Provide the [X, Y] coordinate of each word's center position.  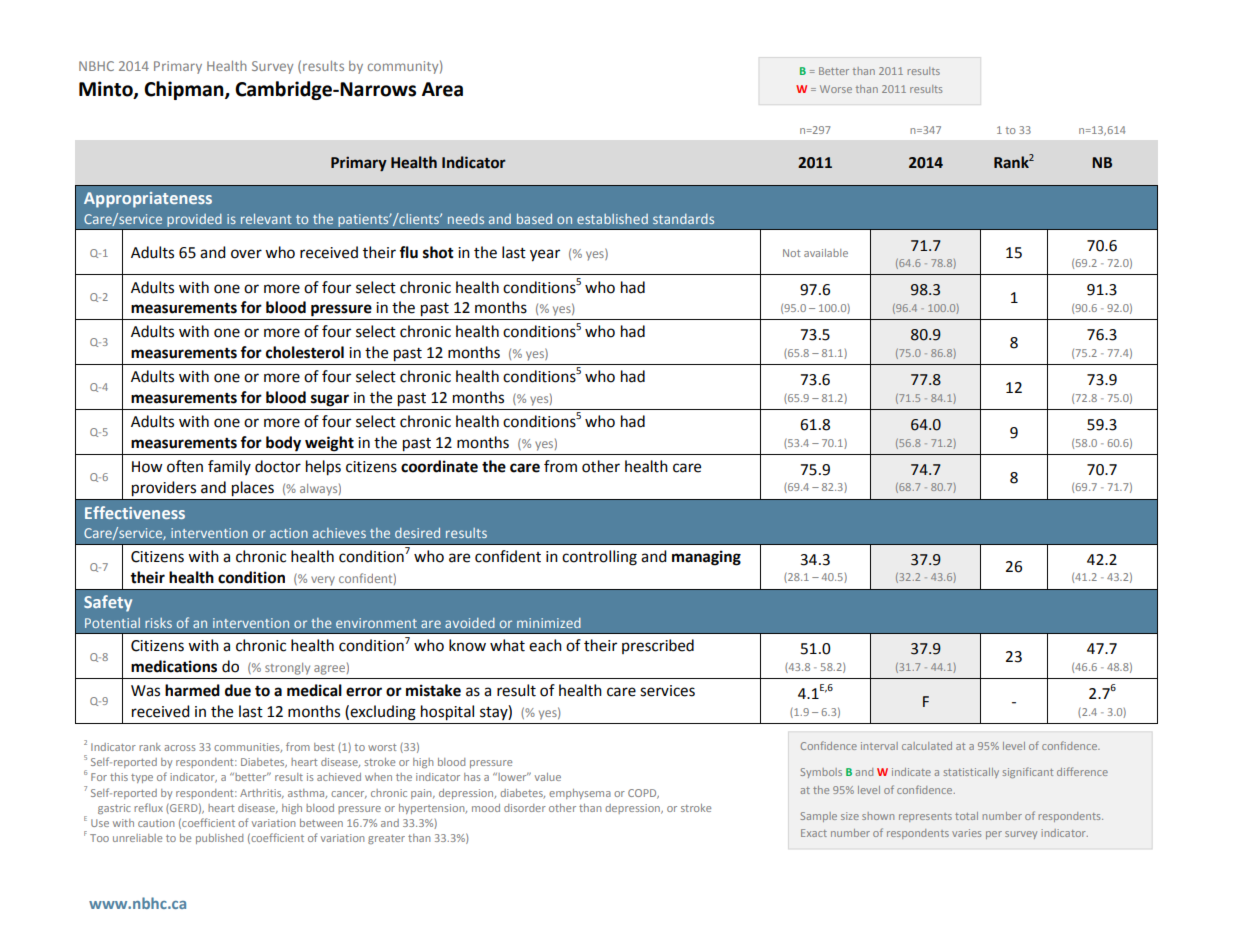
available [826, 253]
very [323, 581]
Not [791, 253]
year [545, 255]
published [219, 839]
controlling [599, 558]
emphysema [580, 794]
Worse [836, 89]
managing [706, 558]
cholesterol [305, 352]
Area [442, 89]
